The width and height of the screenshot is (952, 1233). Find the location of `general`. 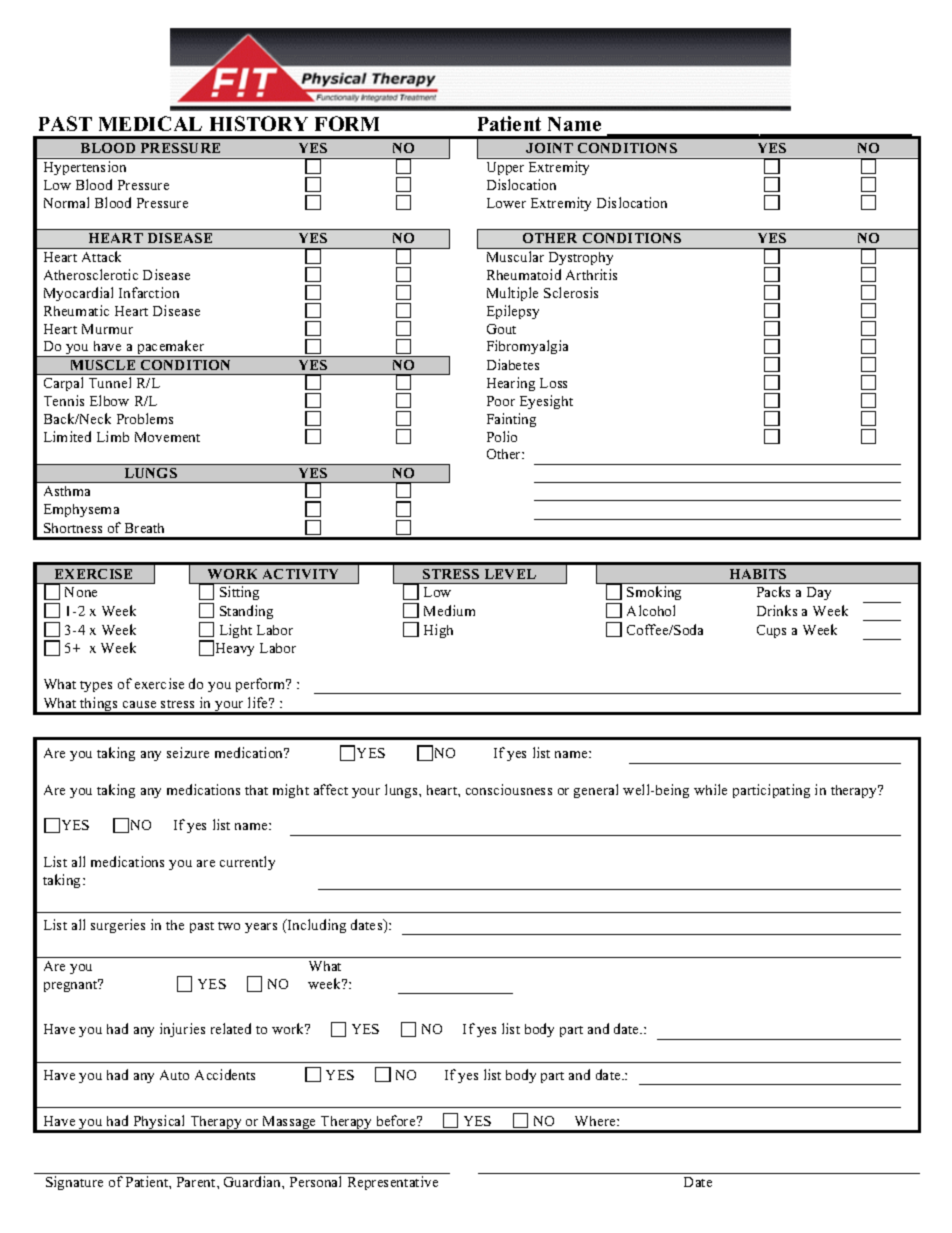

general is located at coordinates (596, 791).
